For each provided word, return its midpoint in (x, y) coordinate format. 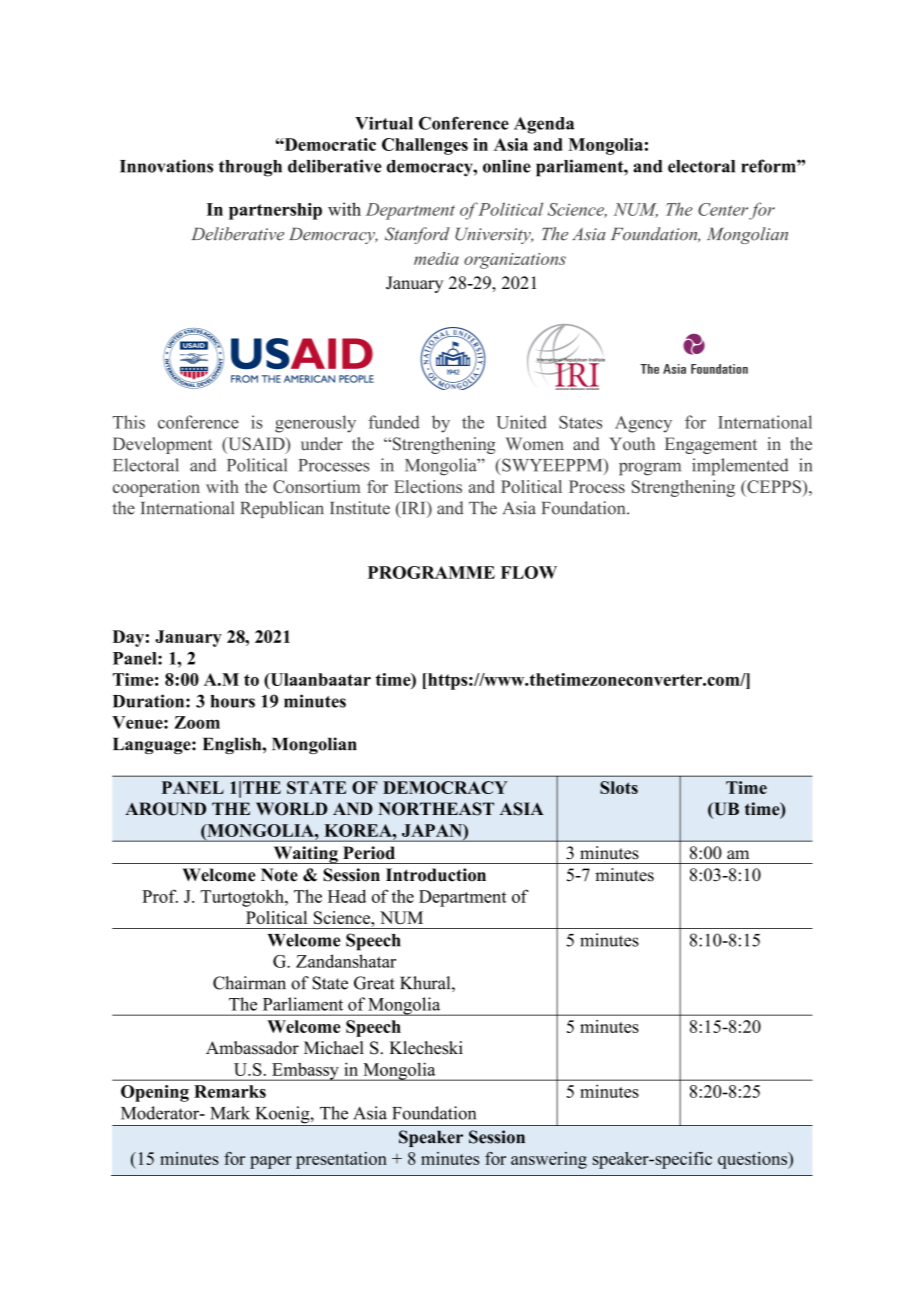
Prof (160, 896)
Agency (643, 424)
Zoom (197, 722)
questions (754, 1160)
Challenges (425, 146)
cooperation (156, 488)
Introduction (436, 875)
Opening (155, 1093)
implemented (740, 467)
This (129, 422)
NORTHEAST (436, 809)
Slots (619, 787)
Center (723, 209)
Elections (428, 486)
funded (394, 422)
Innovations (166, 166)
